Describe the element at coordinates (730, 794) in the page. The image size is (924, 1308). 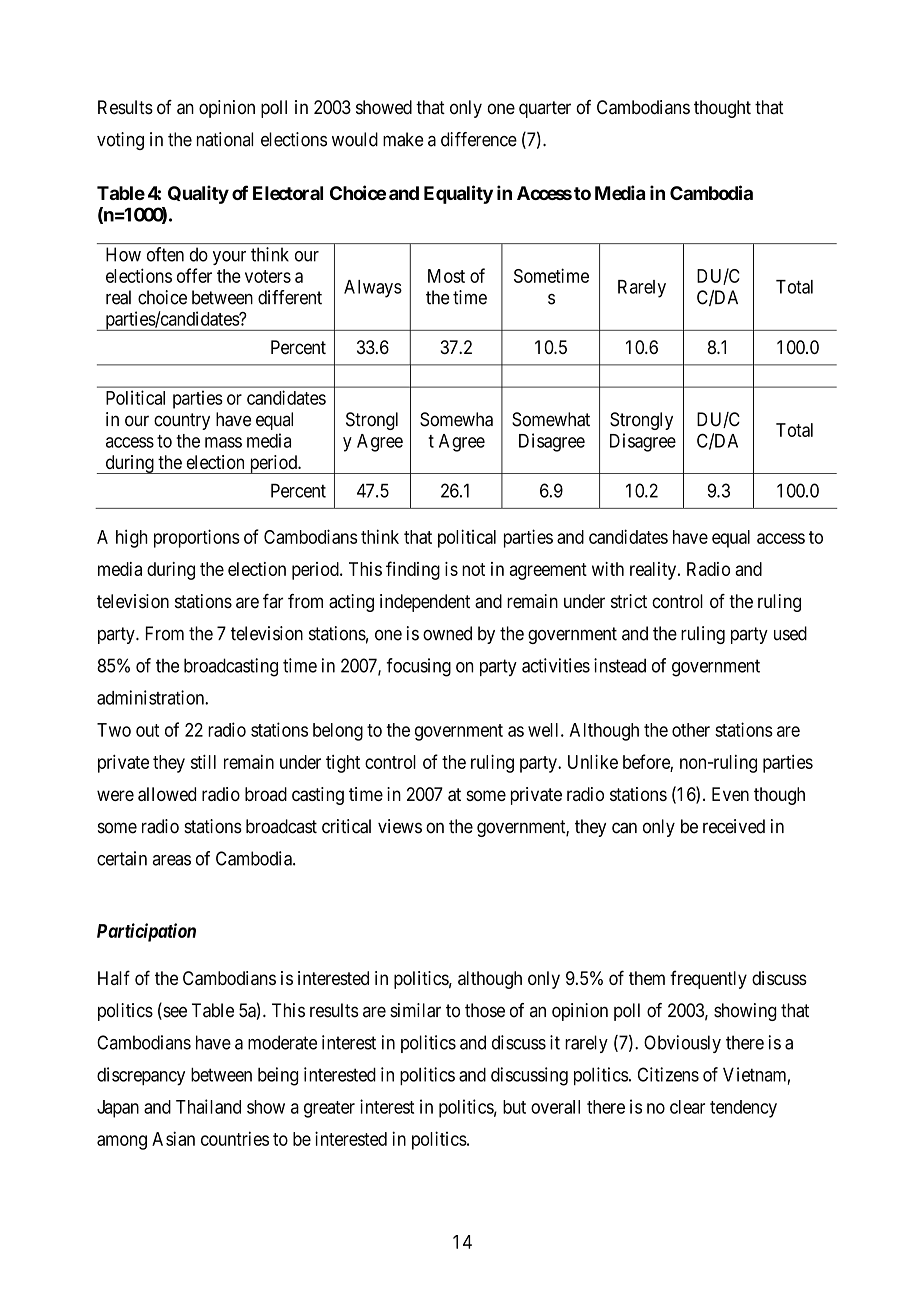
I see `Even` at that location.
